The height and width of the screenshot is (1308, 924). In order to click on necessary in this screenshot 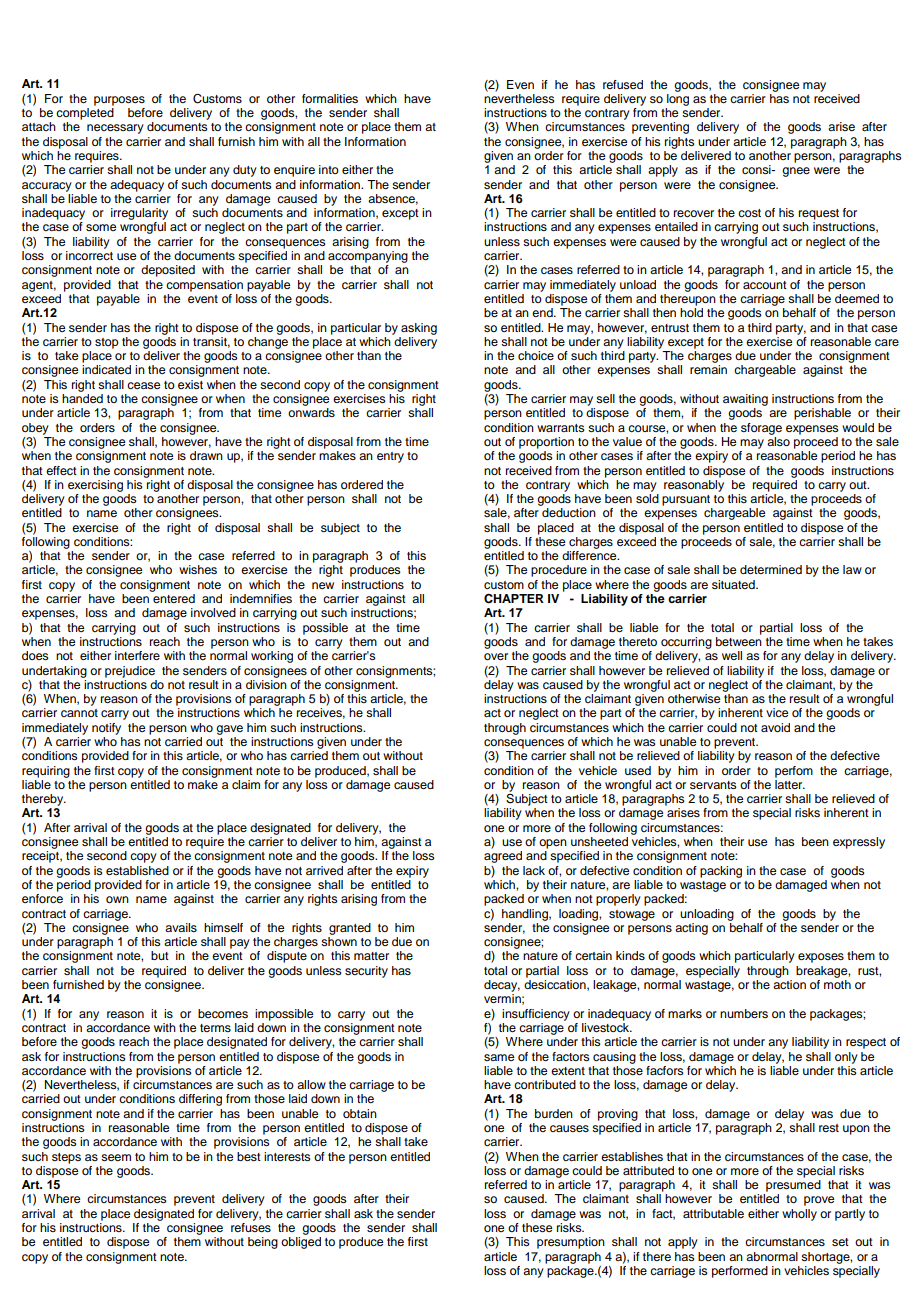, I will do `click(115, 129)`.
